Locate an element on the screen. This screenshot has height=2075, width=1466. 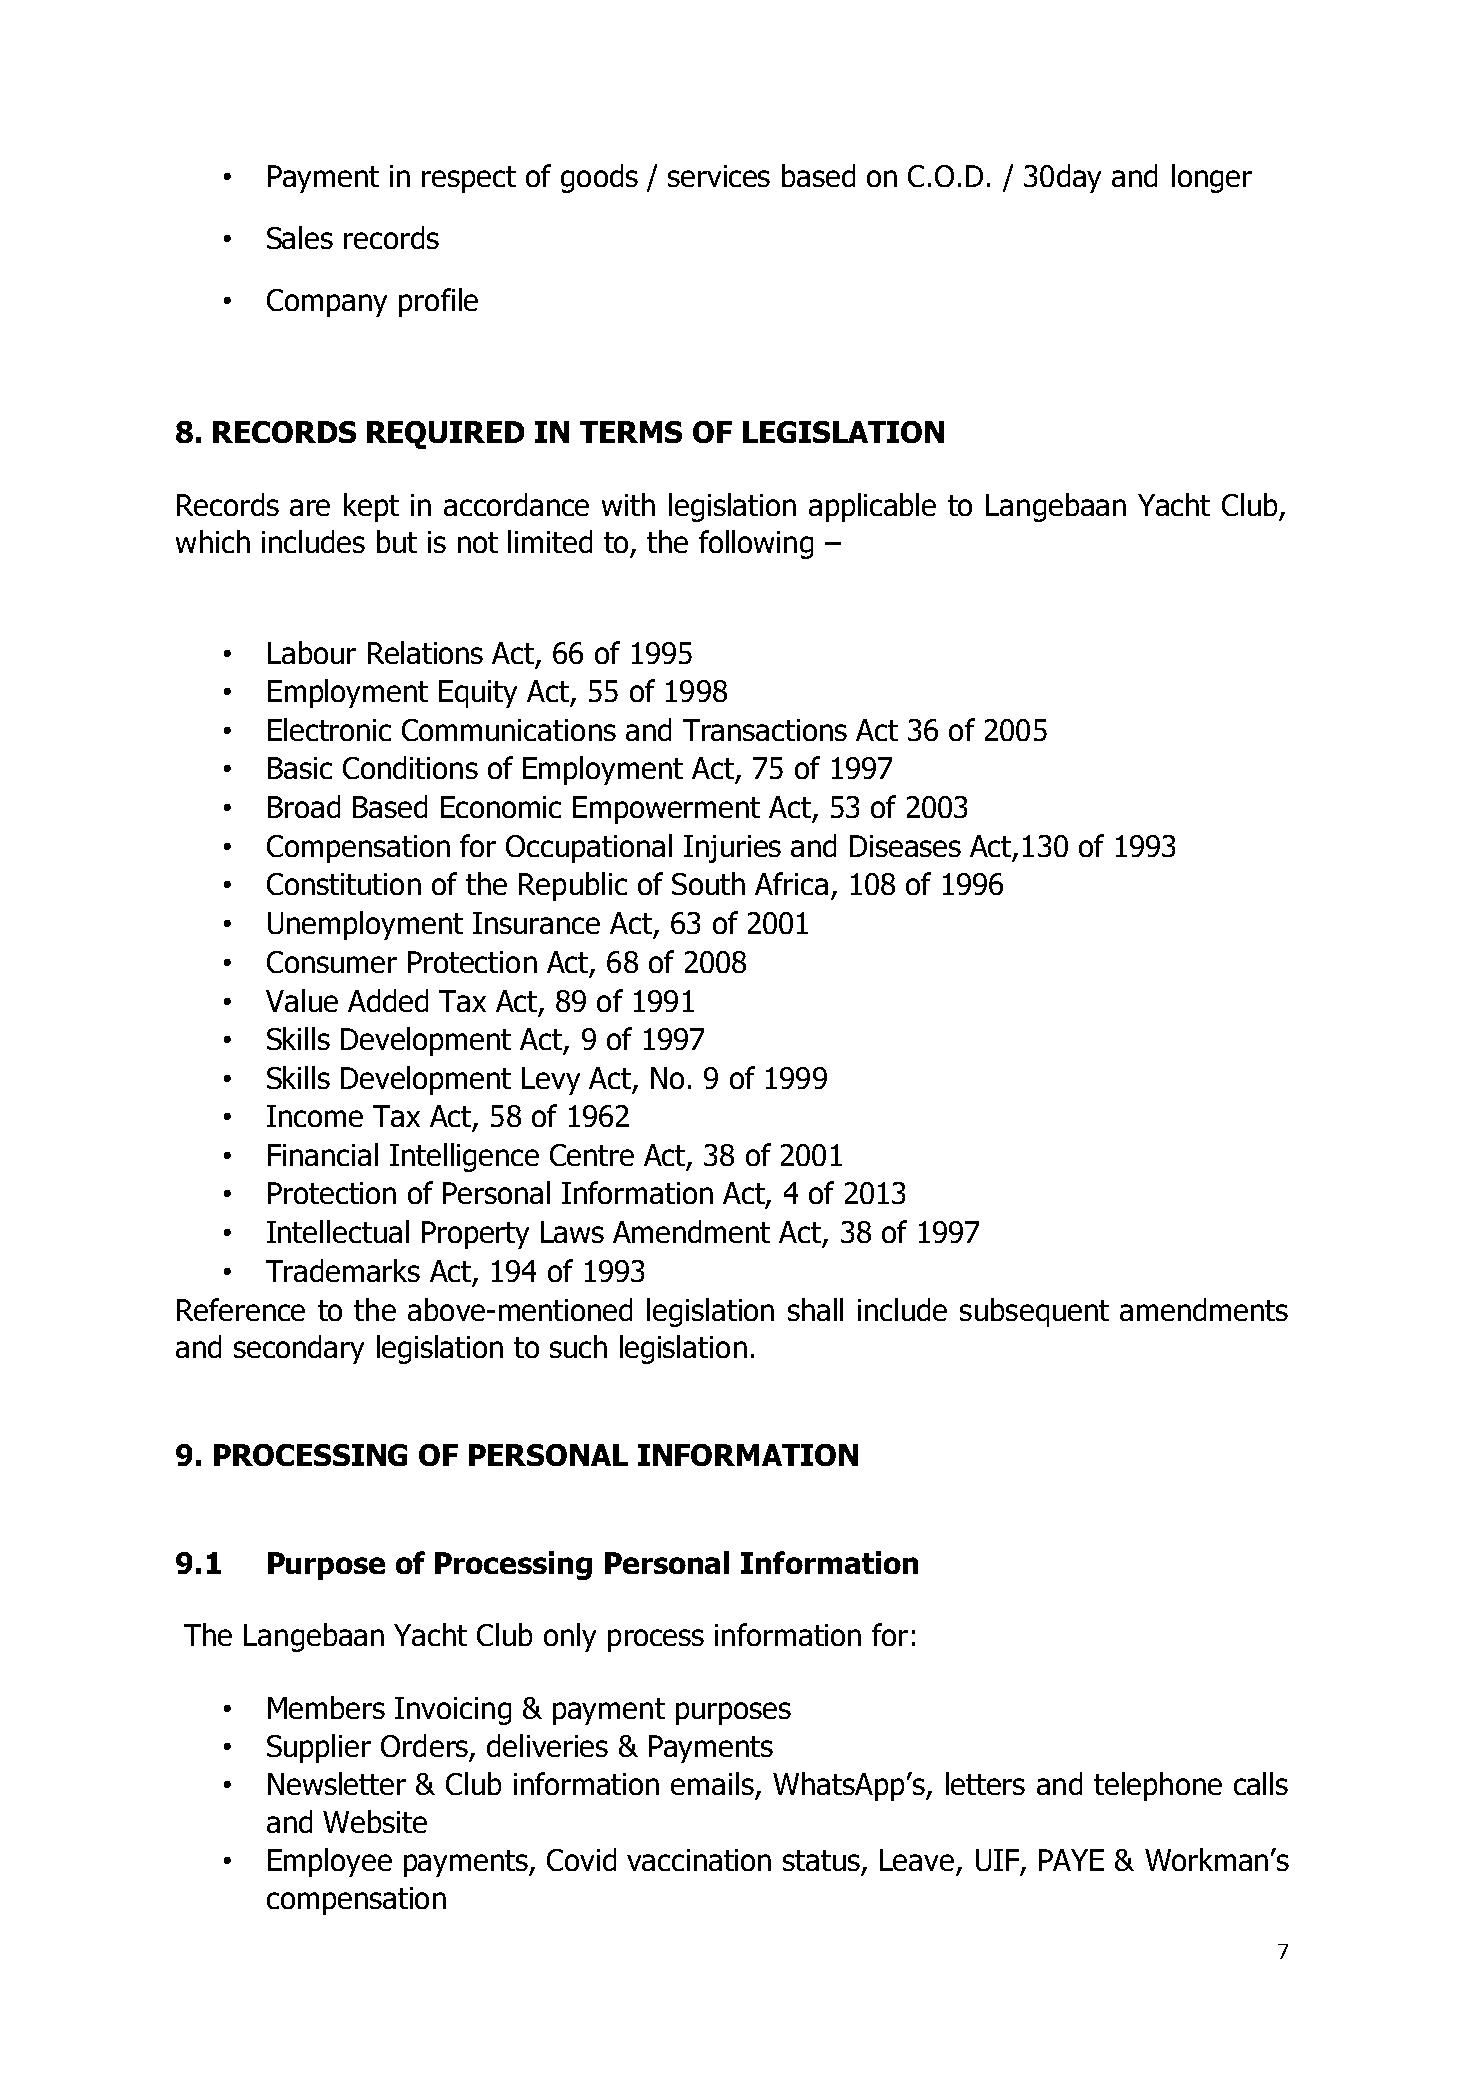
following is located at coordinates (756, 544).
